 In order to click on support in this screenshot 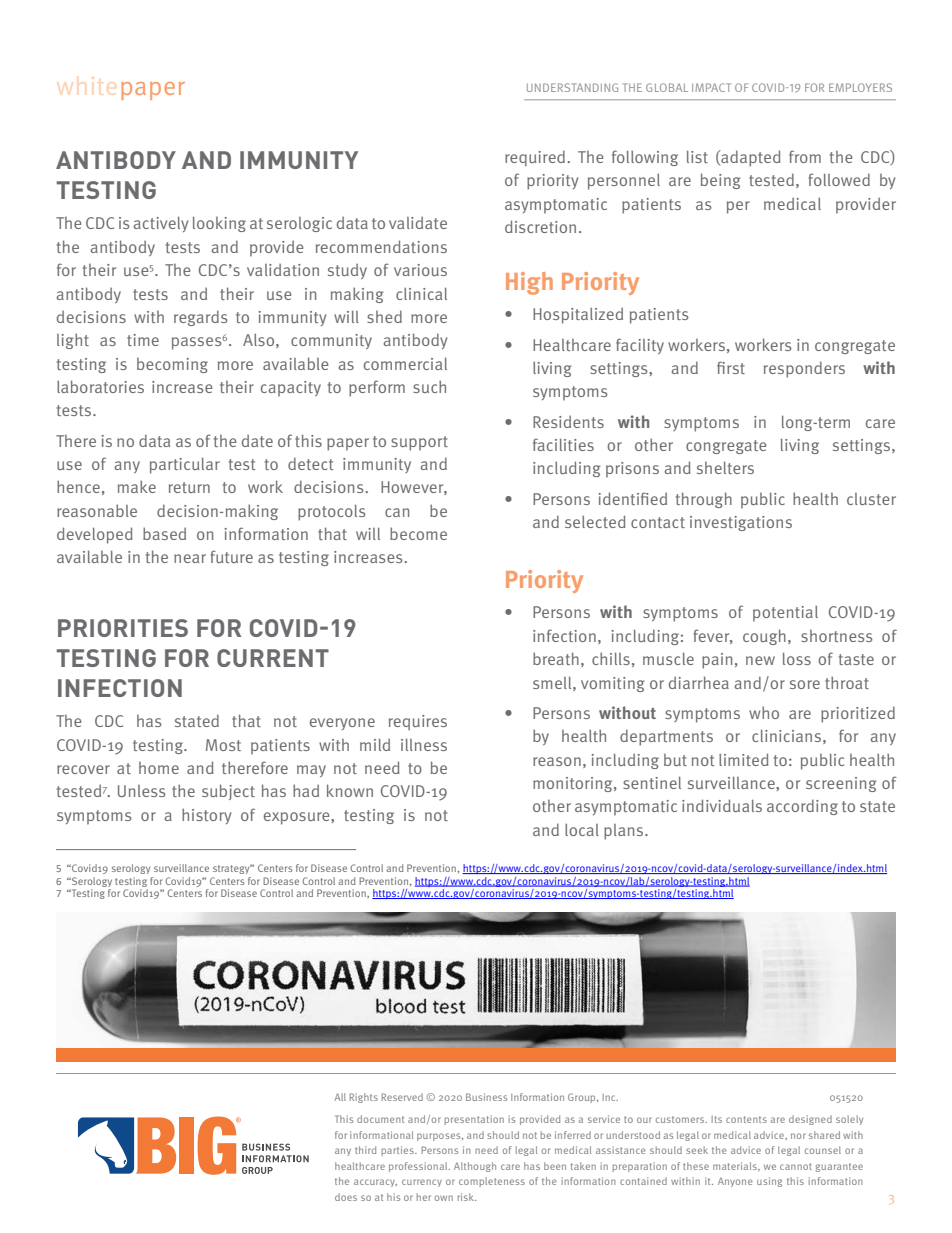, I will do `click(419, 443)`.
